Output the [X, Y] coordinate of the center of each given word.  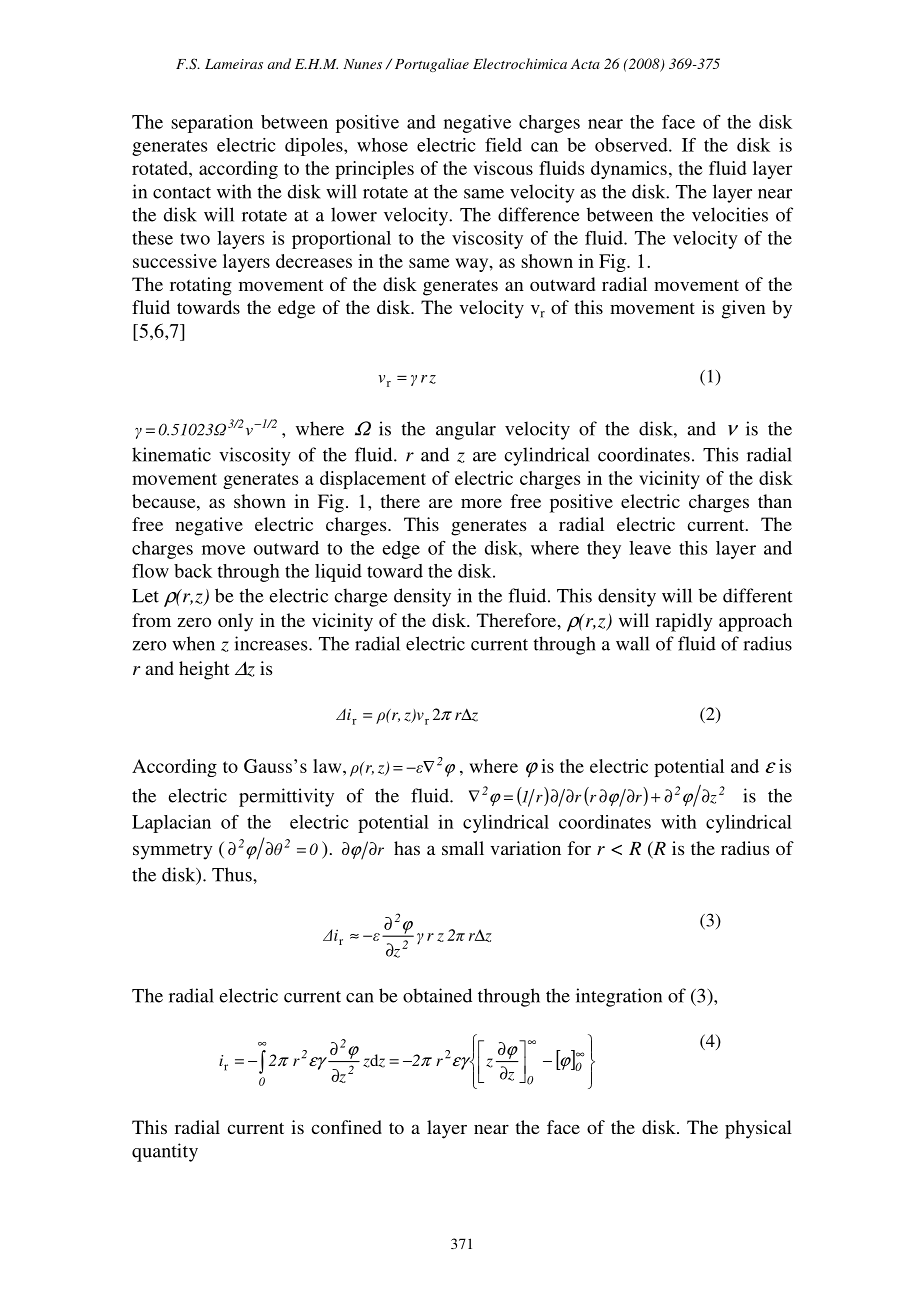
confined [346, 1127]
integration [619, 997]
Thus [233, 874]
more [481, 503]
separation [212, 124]
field [503, 145]
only [235, 622]
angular [466, 430]
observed [632, 145]
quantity [165, 1152]
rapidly [684, 622]
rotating [201, 286]
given [743, 309]
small [463, 848]
